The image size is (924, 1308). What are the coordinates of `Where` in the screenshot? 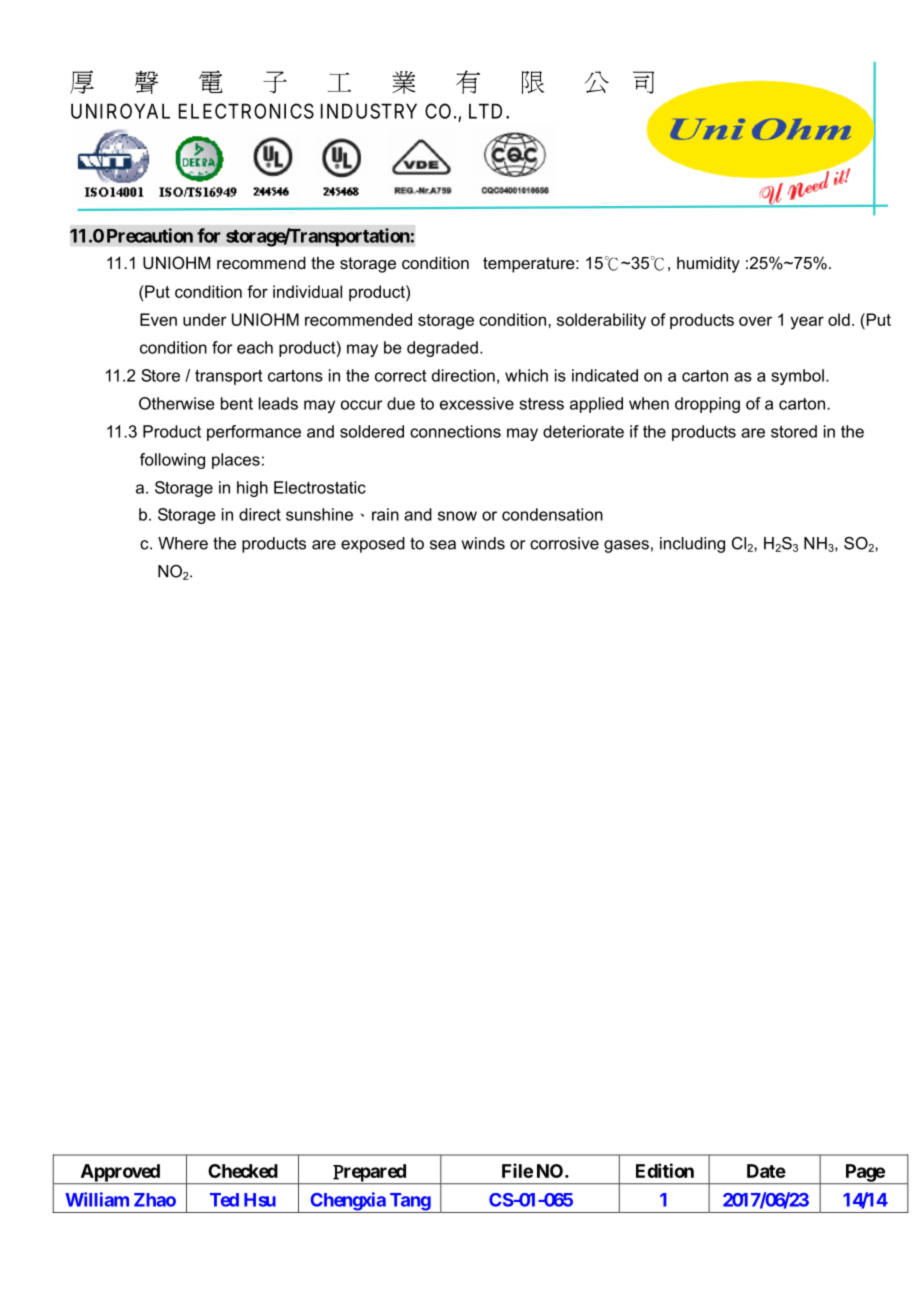 It's located at (183, 543).
